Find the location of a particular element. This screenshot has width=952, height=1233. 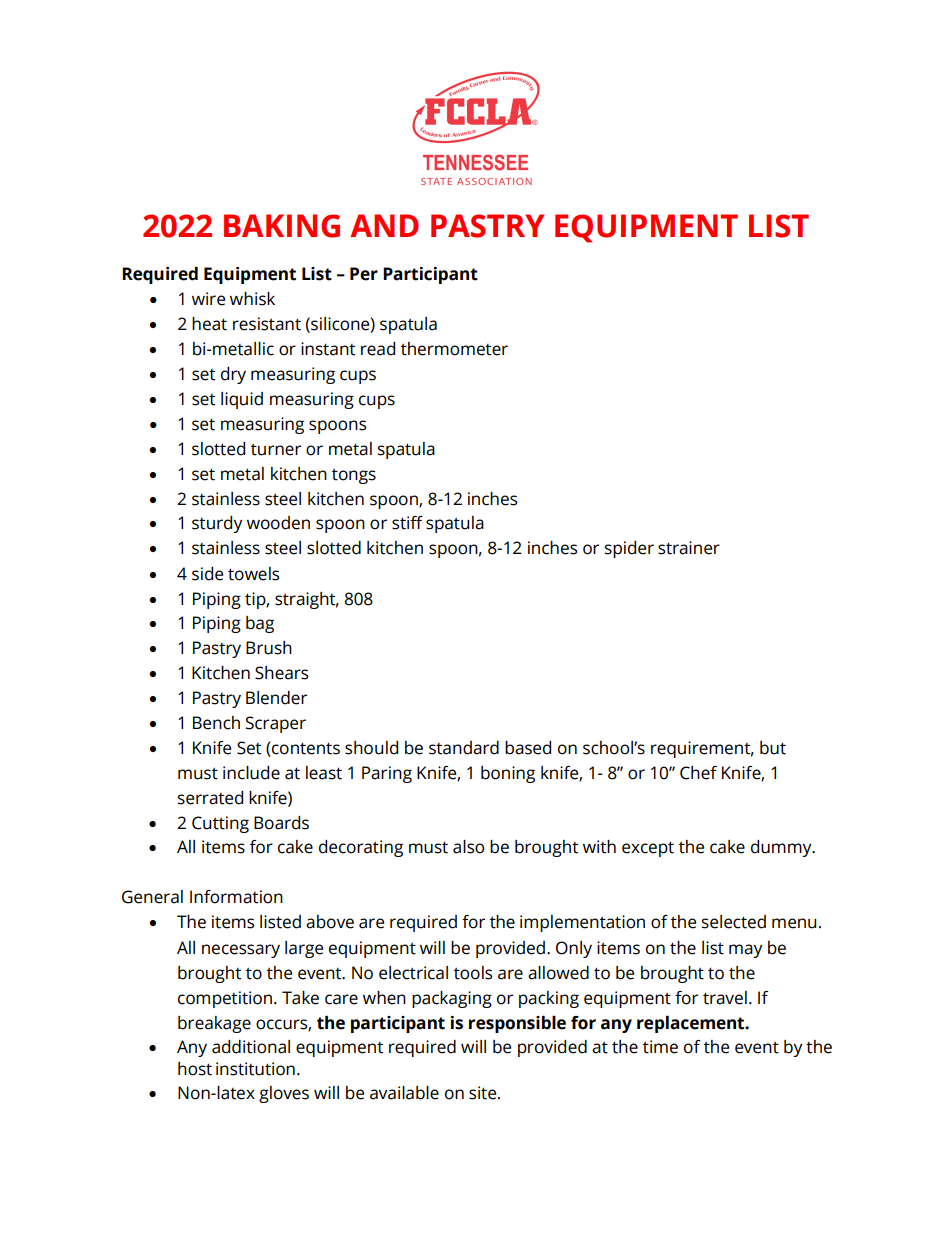

thermometer is located at coordinates (454, 349).
